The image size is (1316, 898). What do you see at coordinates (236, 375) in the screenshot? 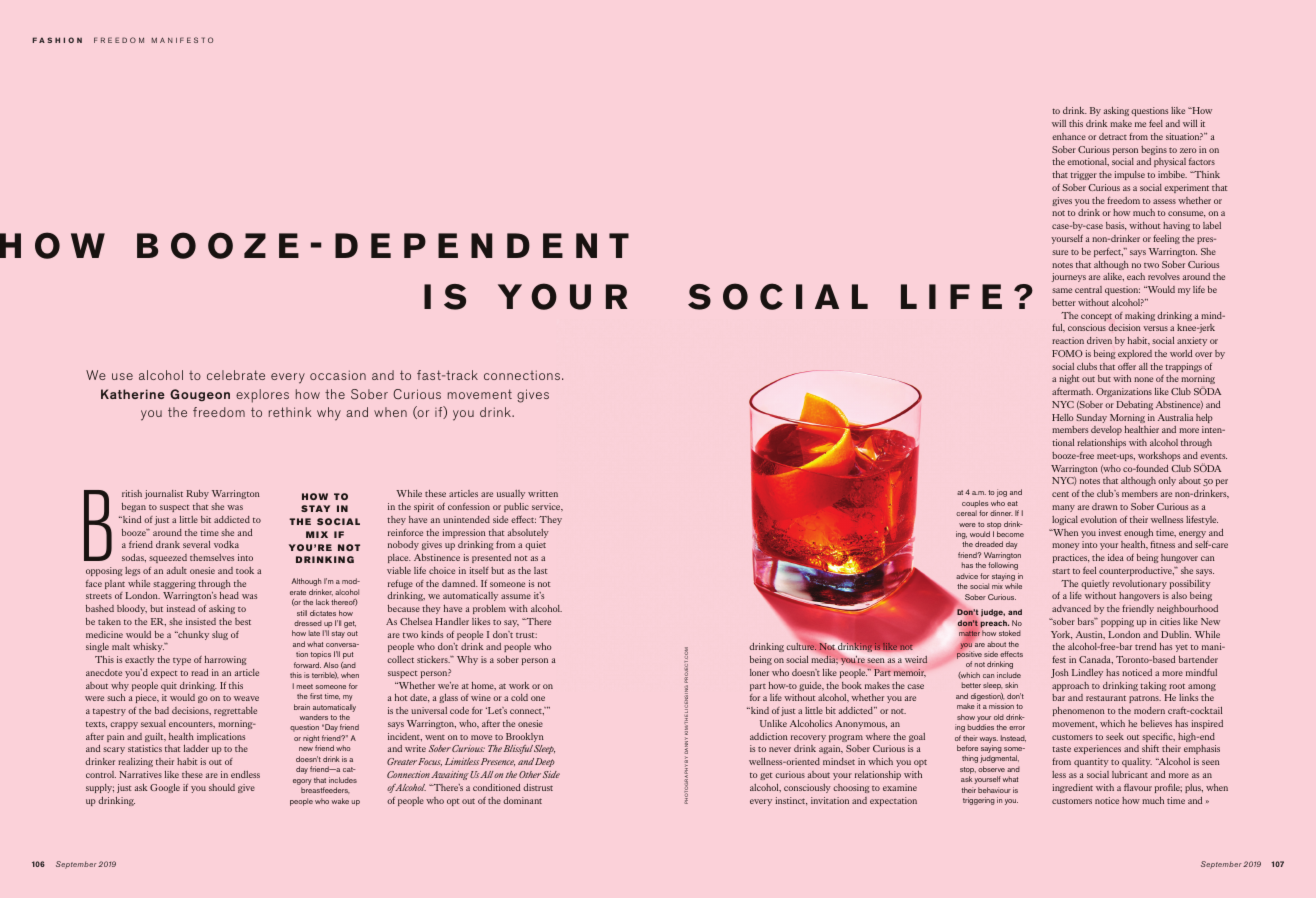
I see `celebrate` at bounding box center [236, 375].
